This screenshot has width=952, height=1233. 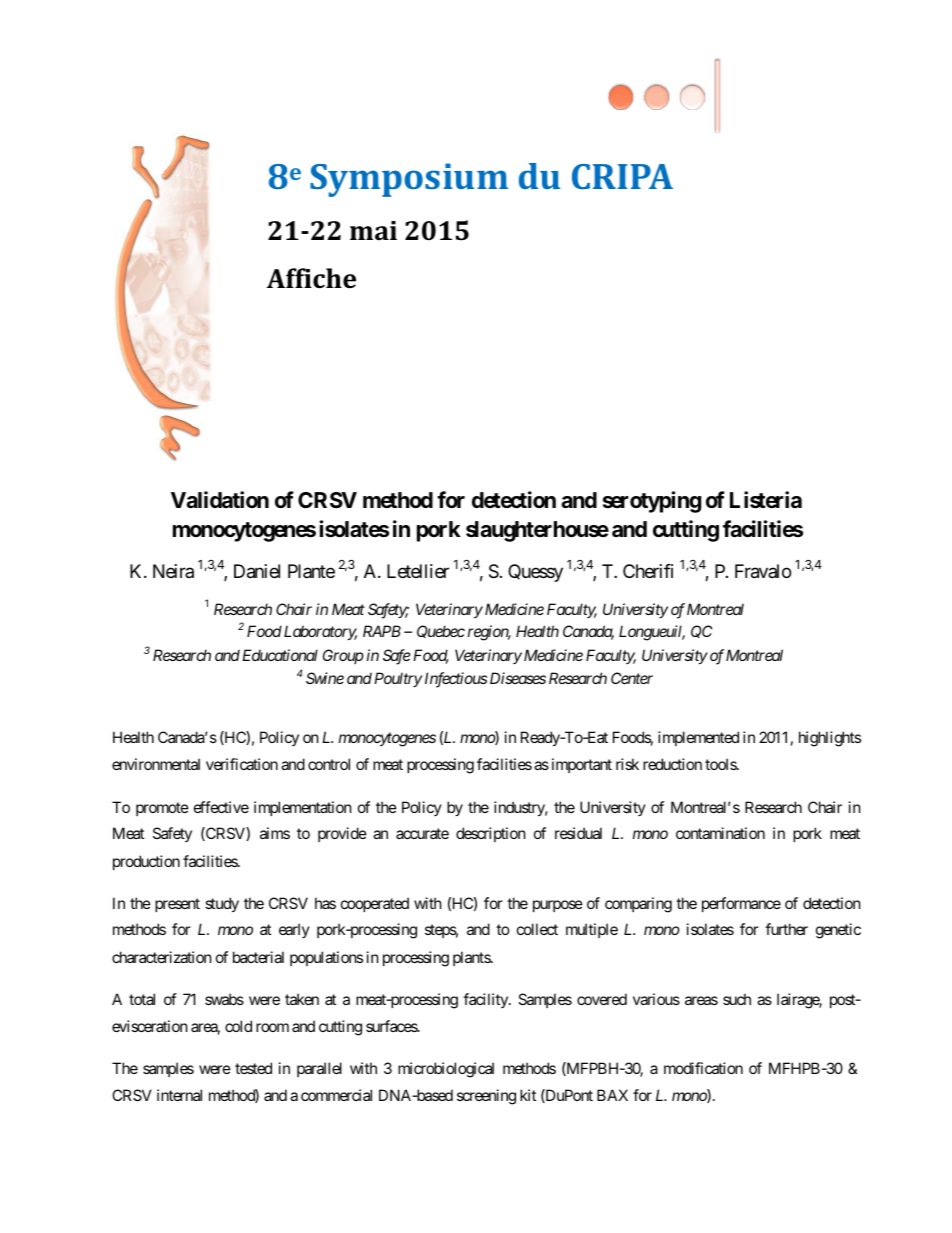 I want to click on tested, so click(x=253, y=1068).
